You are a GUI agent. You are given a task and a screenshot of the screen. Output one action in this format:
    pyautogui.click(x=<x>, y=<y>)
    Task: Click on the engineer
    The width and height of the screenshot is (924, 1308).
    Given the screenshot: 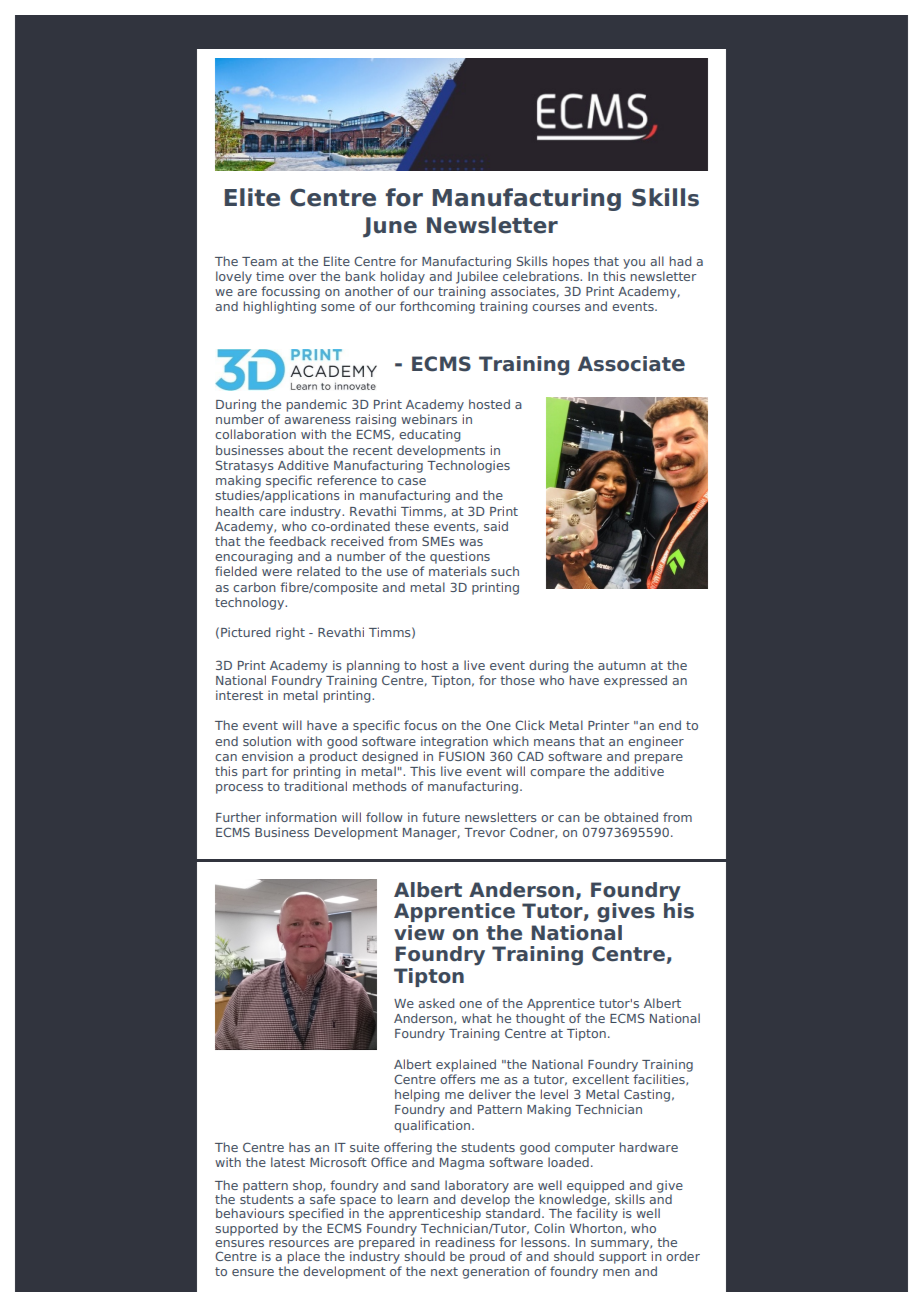 What is the action you would take?
    pyautogui.click(x=656, y=742)
